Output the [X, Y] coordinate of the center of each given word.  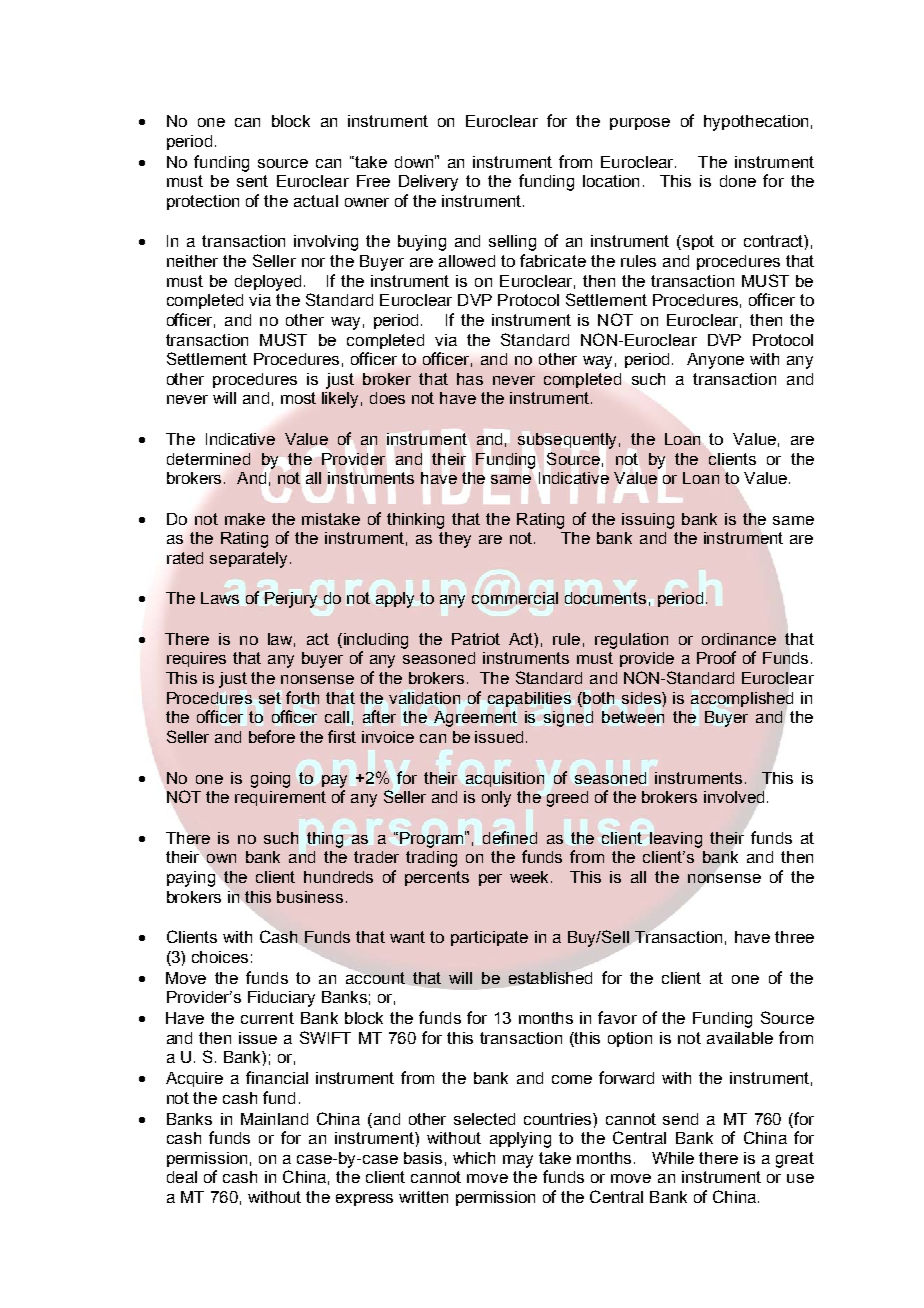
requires [196, 659]
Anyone [715, 361]
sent [252, 181]
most [298, 398]
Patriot [476, 639]
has [470, 379]
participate [489, 938]
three [794, 937]
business [310, 897]
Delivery [428, 183]
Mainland [274, 1119]
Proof [716, 657]
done [738, 181]
